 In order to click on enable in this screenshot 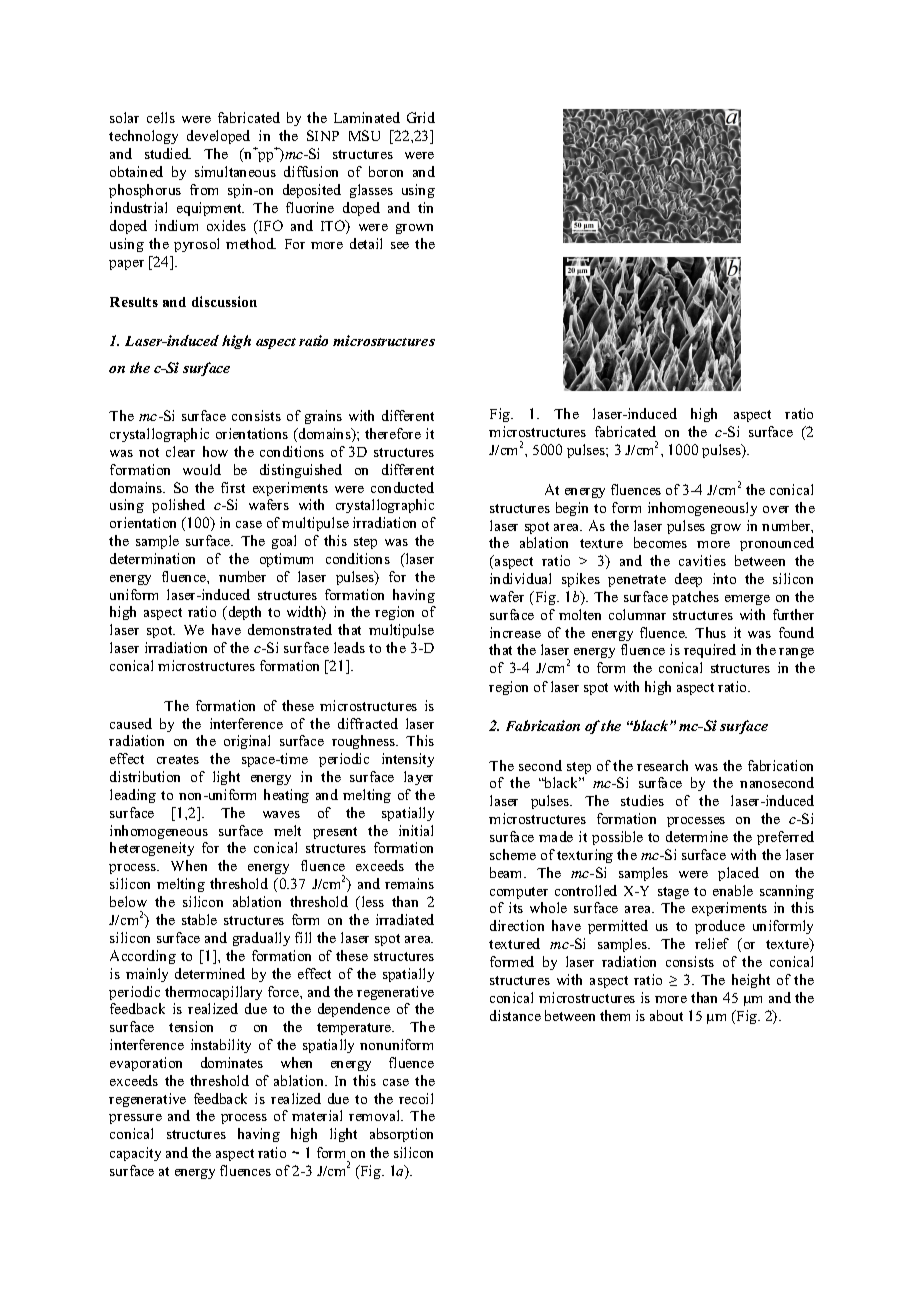, I will do `click(733, 890)`.
